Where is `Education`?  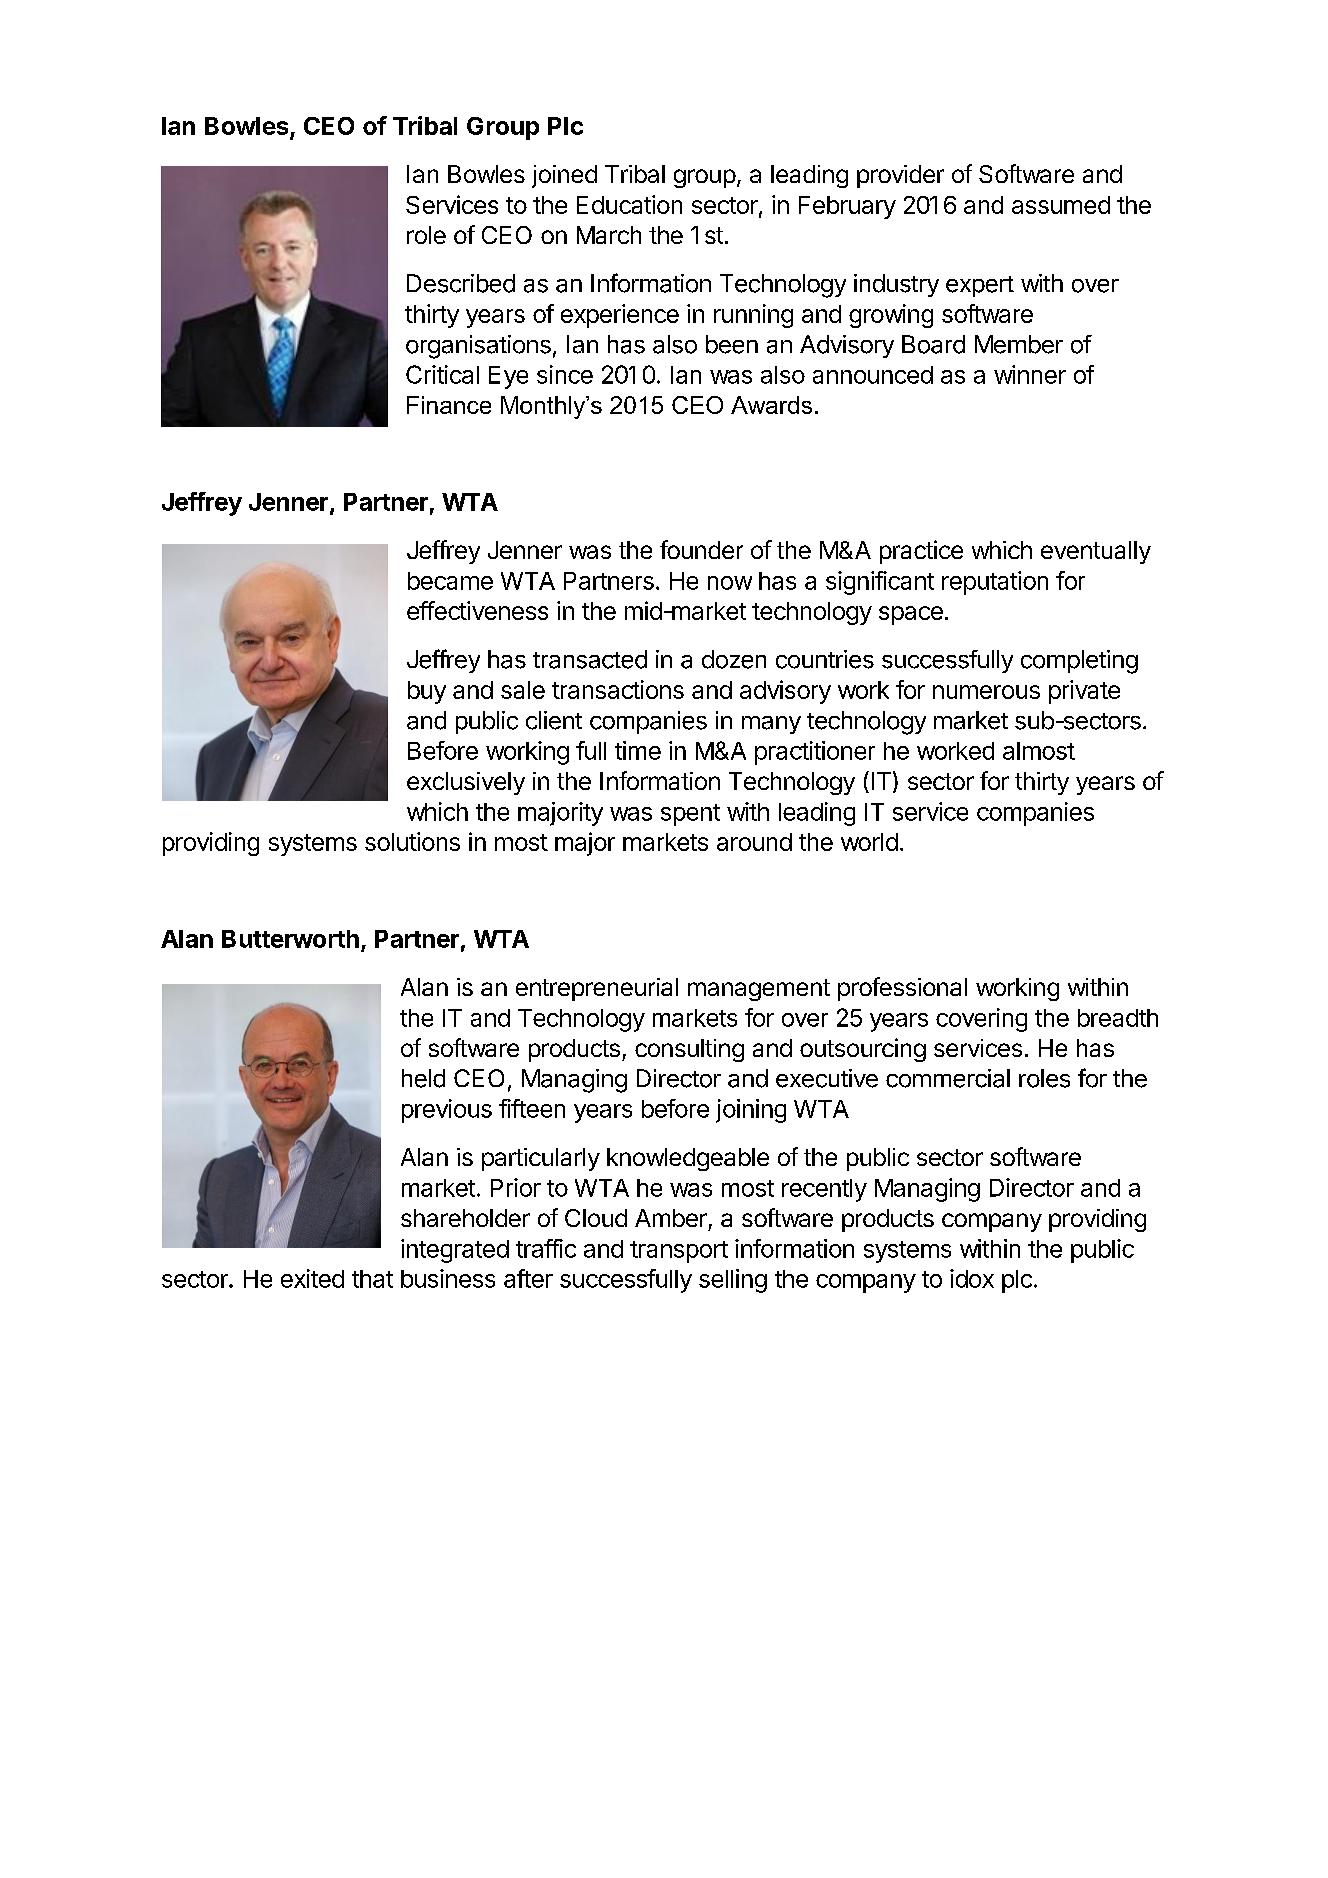
Education is located at coordinates (629, 204).
